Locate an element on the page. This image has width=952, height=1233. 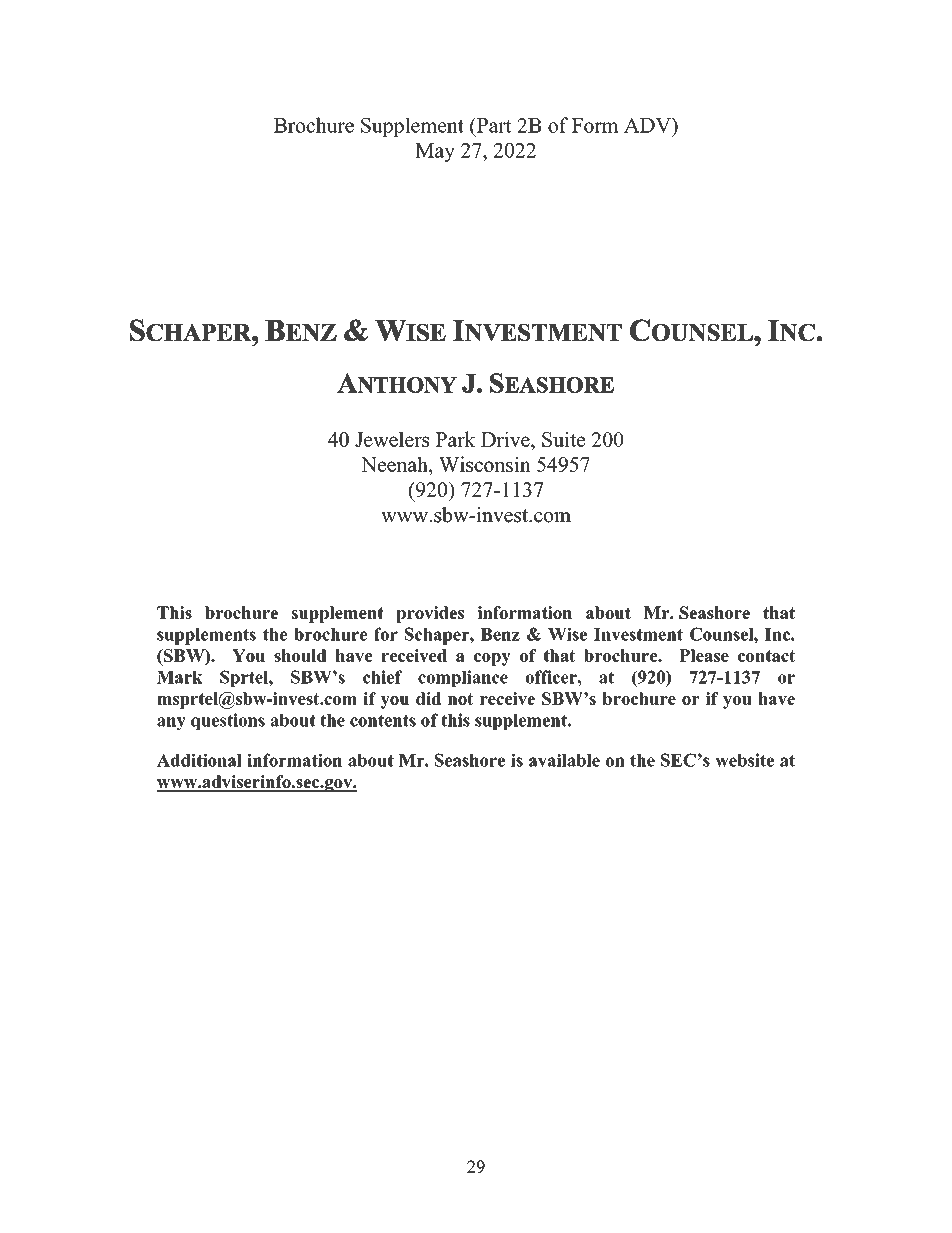
Park is located at coordinates (455, 439).
